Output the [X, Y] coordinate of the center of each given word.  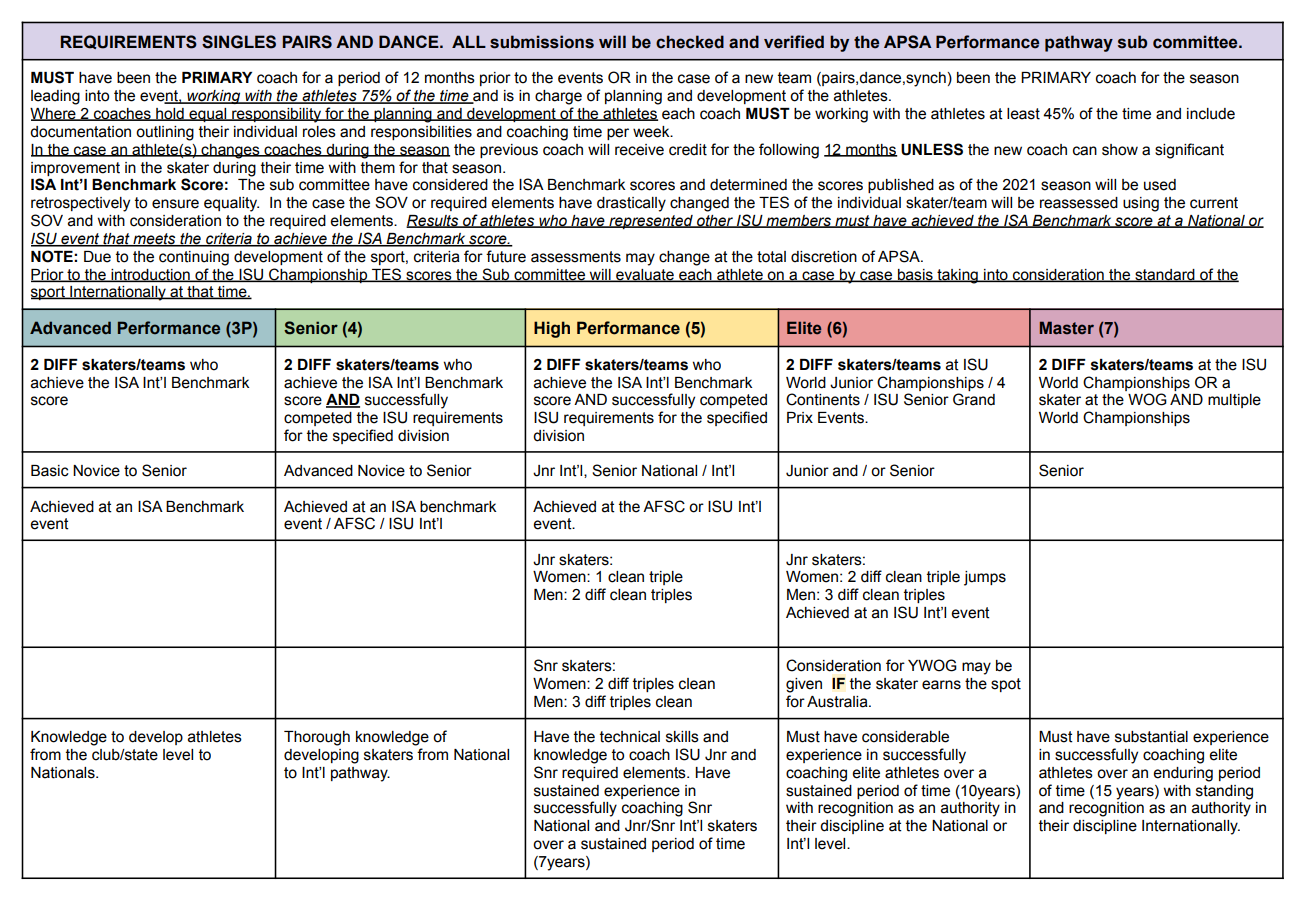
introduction [150, 275]
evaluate [645, 275]
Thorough [317, 738]
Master [1067, 328]
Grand [974, 399]
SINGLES [239, 42]
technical [630, 737]
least [1023, 114]
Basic [50, 471]
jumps [985, 578]
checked [690, 42]
